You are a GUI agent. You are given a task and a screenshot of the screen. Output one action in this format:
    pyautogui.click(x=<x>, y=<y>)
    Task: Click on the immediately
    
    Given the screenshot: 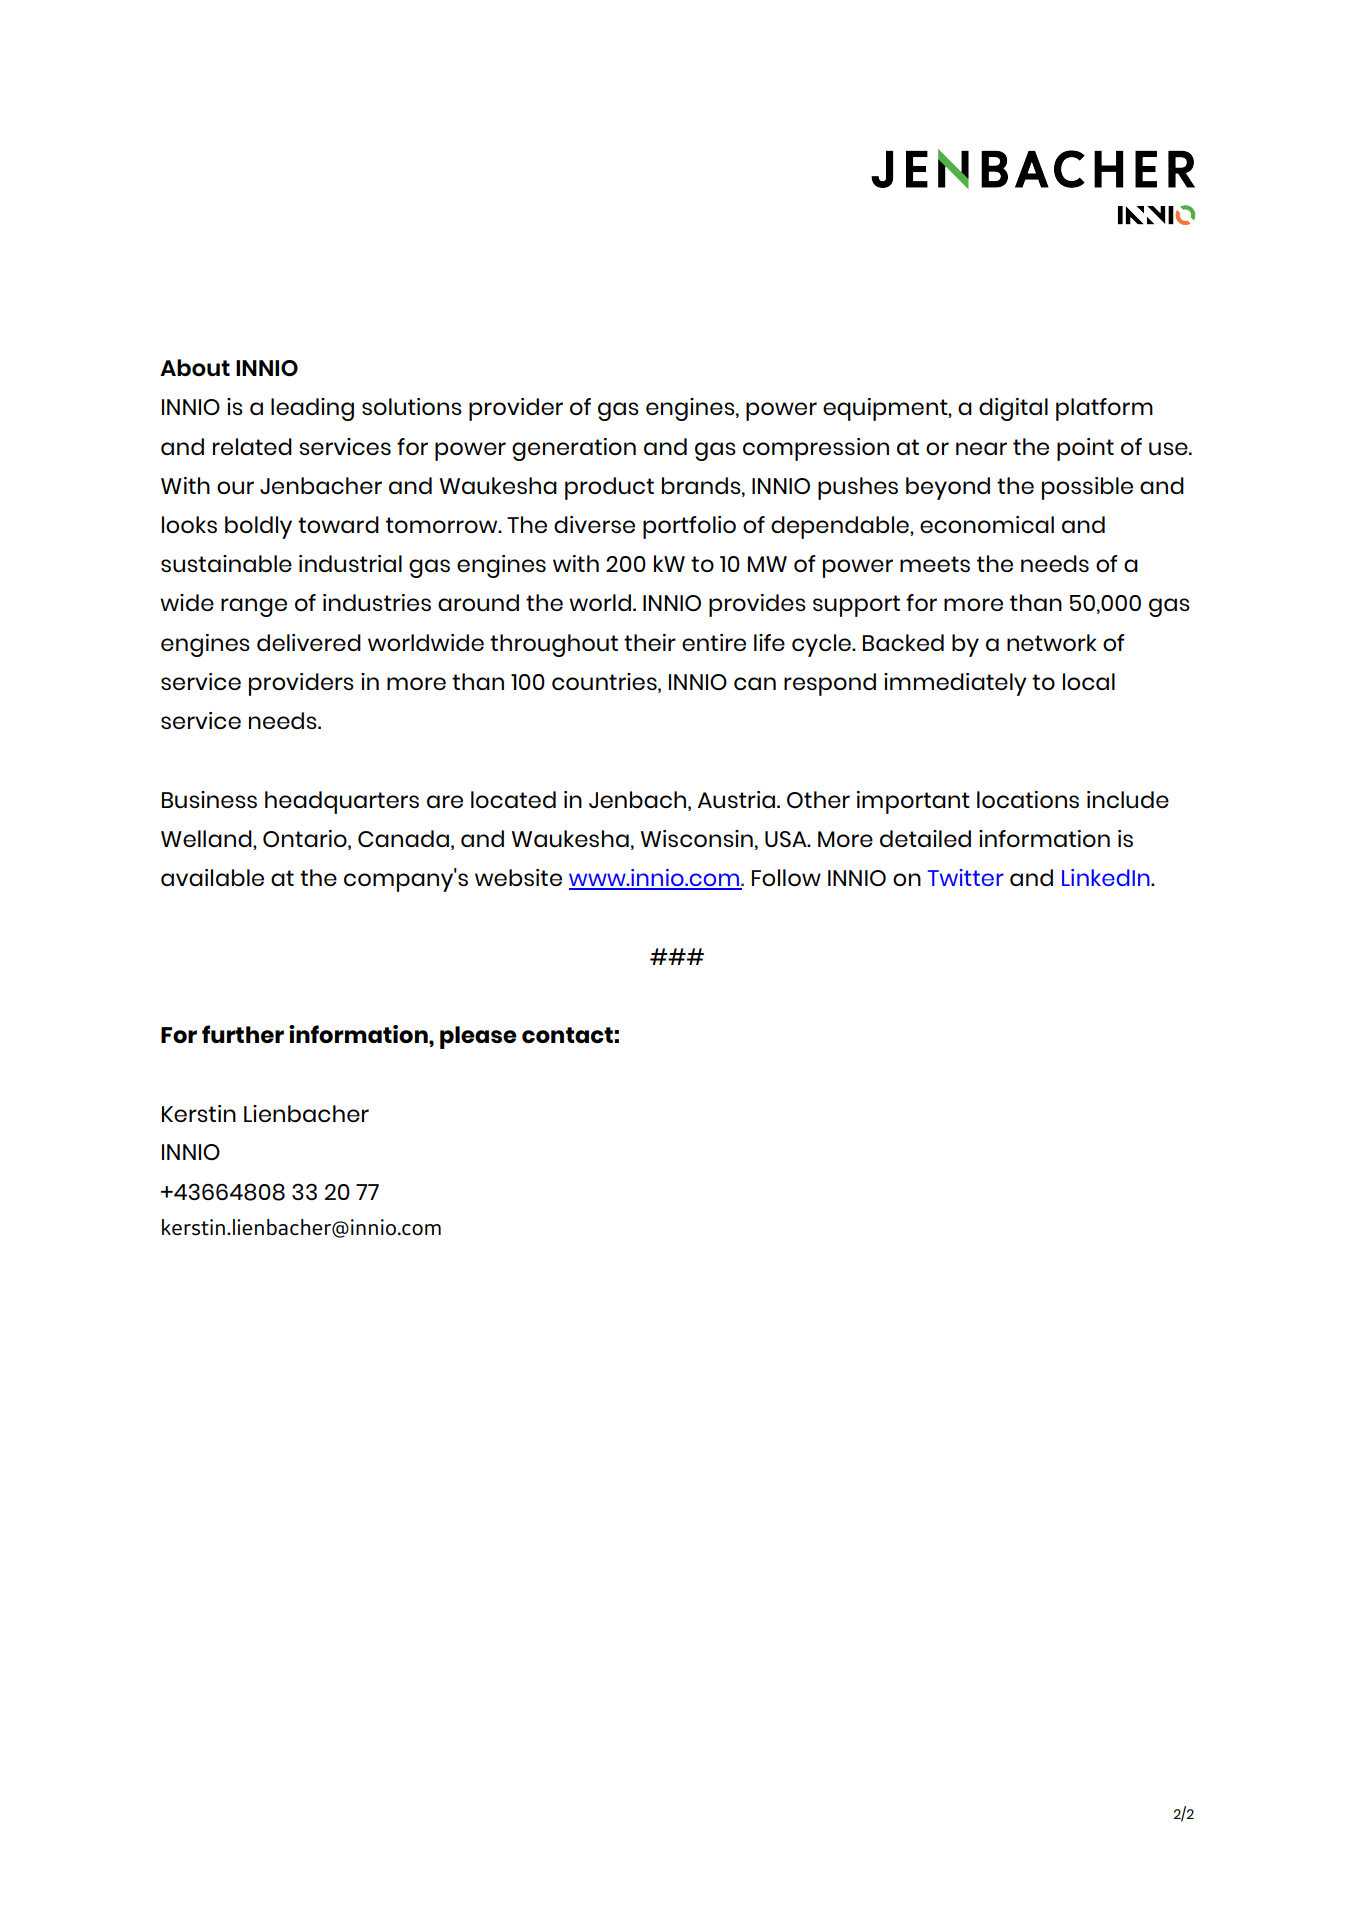 What is the action you would take?
    pyautogui.click(x=955, y=684)
